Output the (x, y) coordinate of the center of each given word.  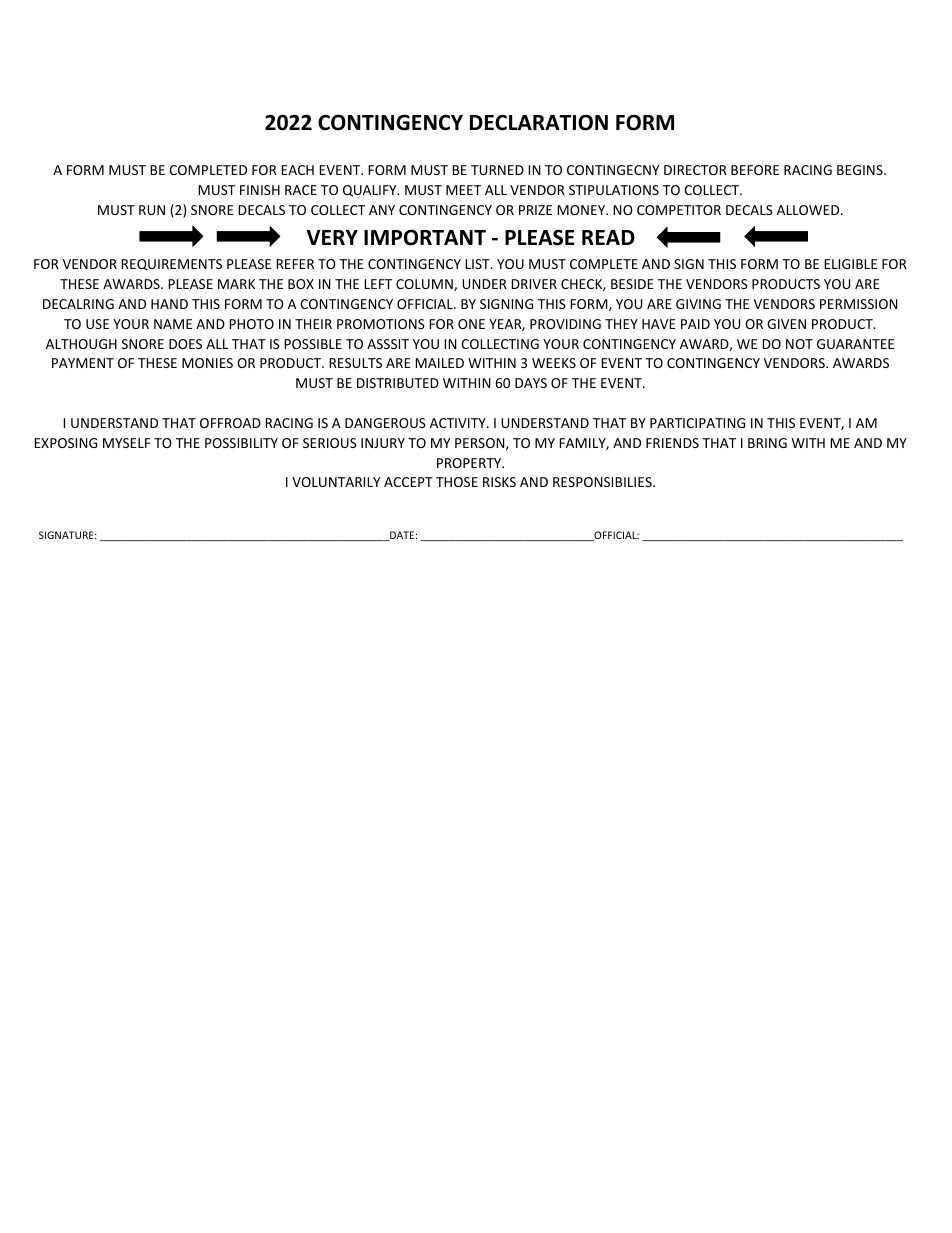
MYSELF (126, 443)
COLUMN (425, 285)
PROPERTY (470, 463)
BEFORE (755, 170)
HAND (169, 304)
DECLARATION (539, 122)
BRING (767, 443)
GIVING (698, 304)
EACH (297, 170)
